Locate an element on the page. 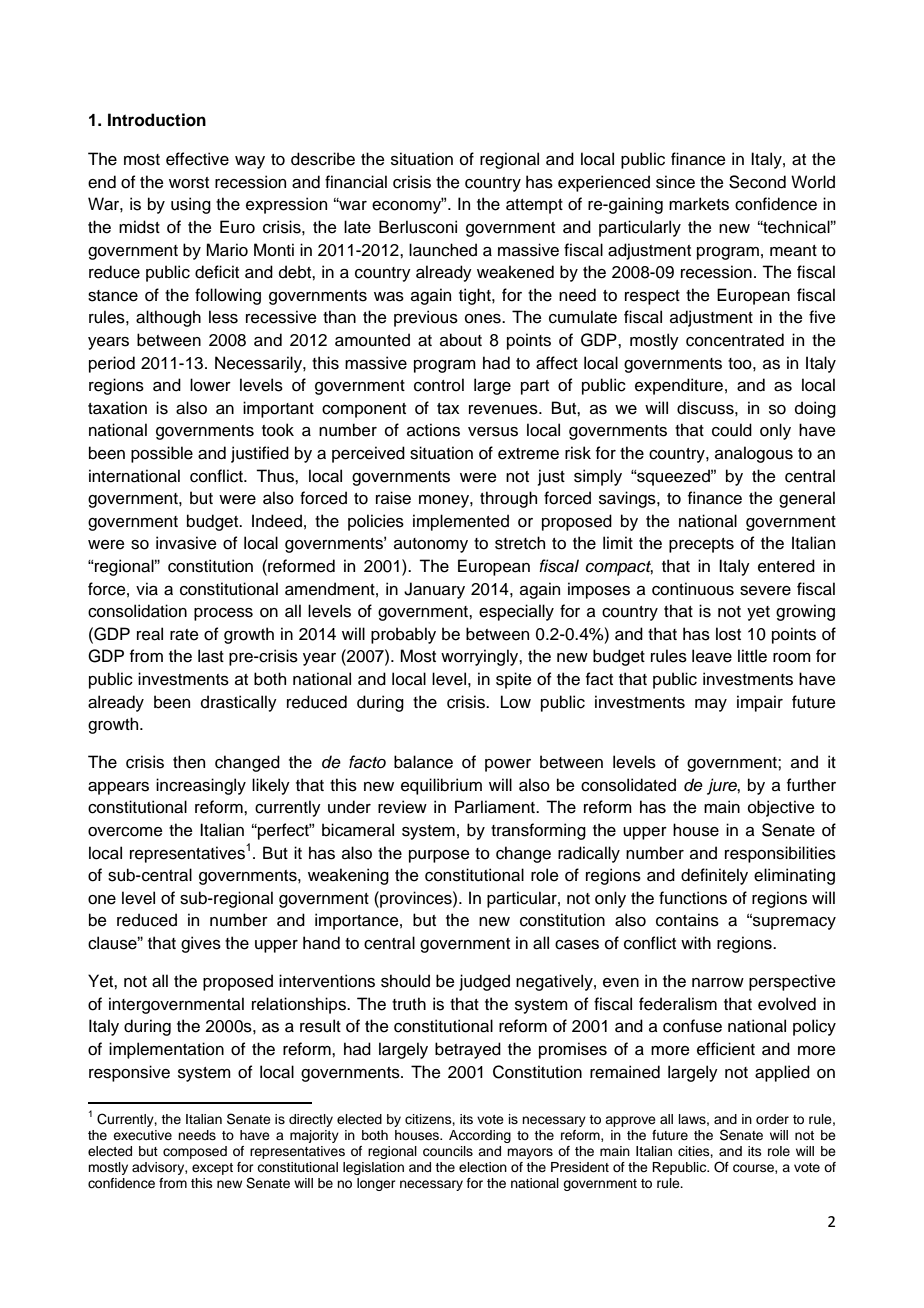 Image resolution: width=924 pixels, height=1308 pixels. gives is located at coordinates (201, 944).
